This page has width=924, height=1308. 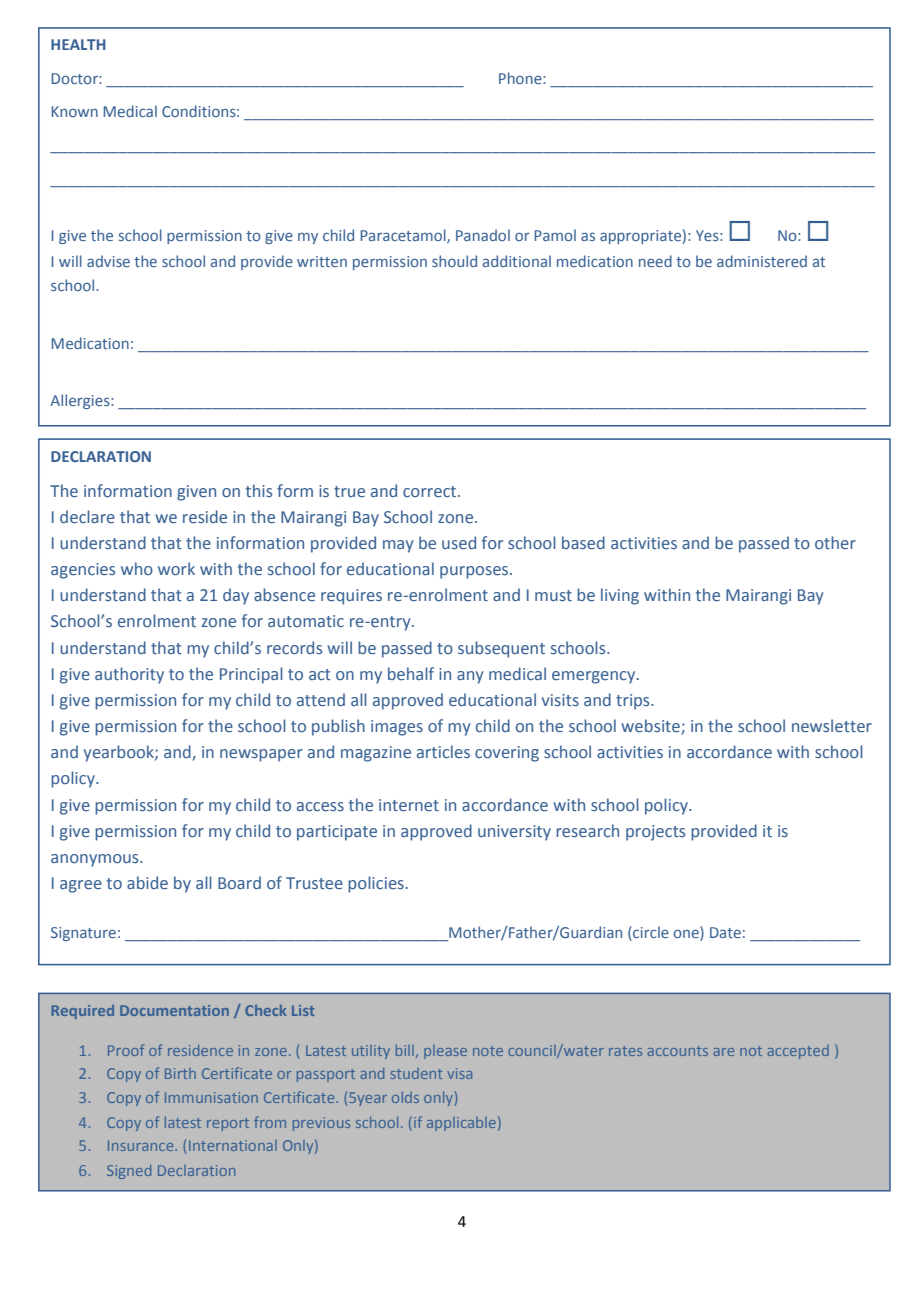 I want to click on advise, so click(x=108, y=261).
